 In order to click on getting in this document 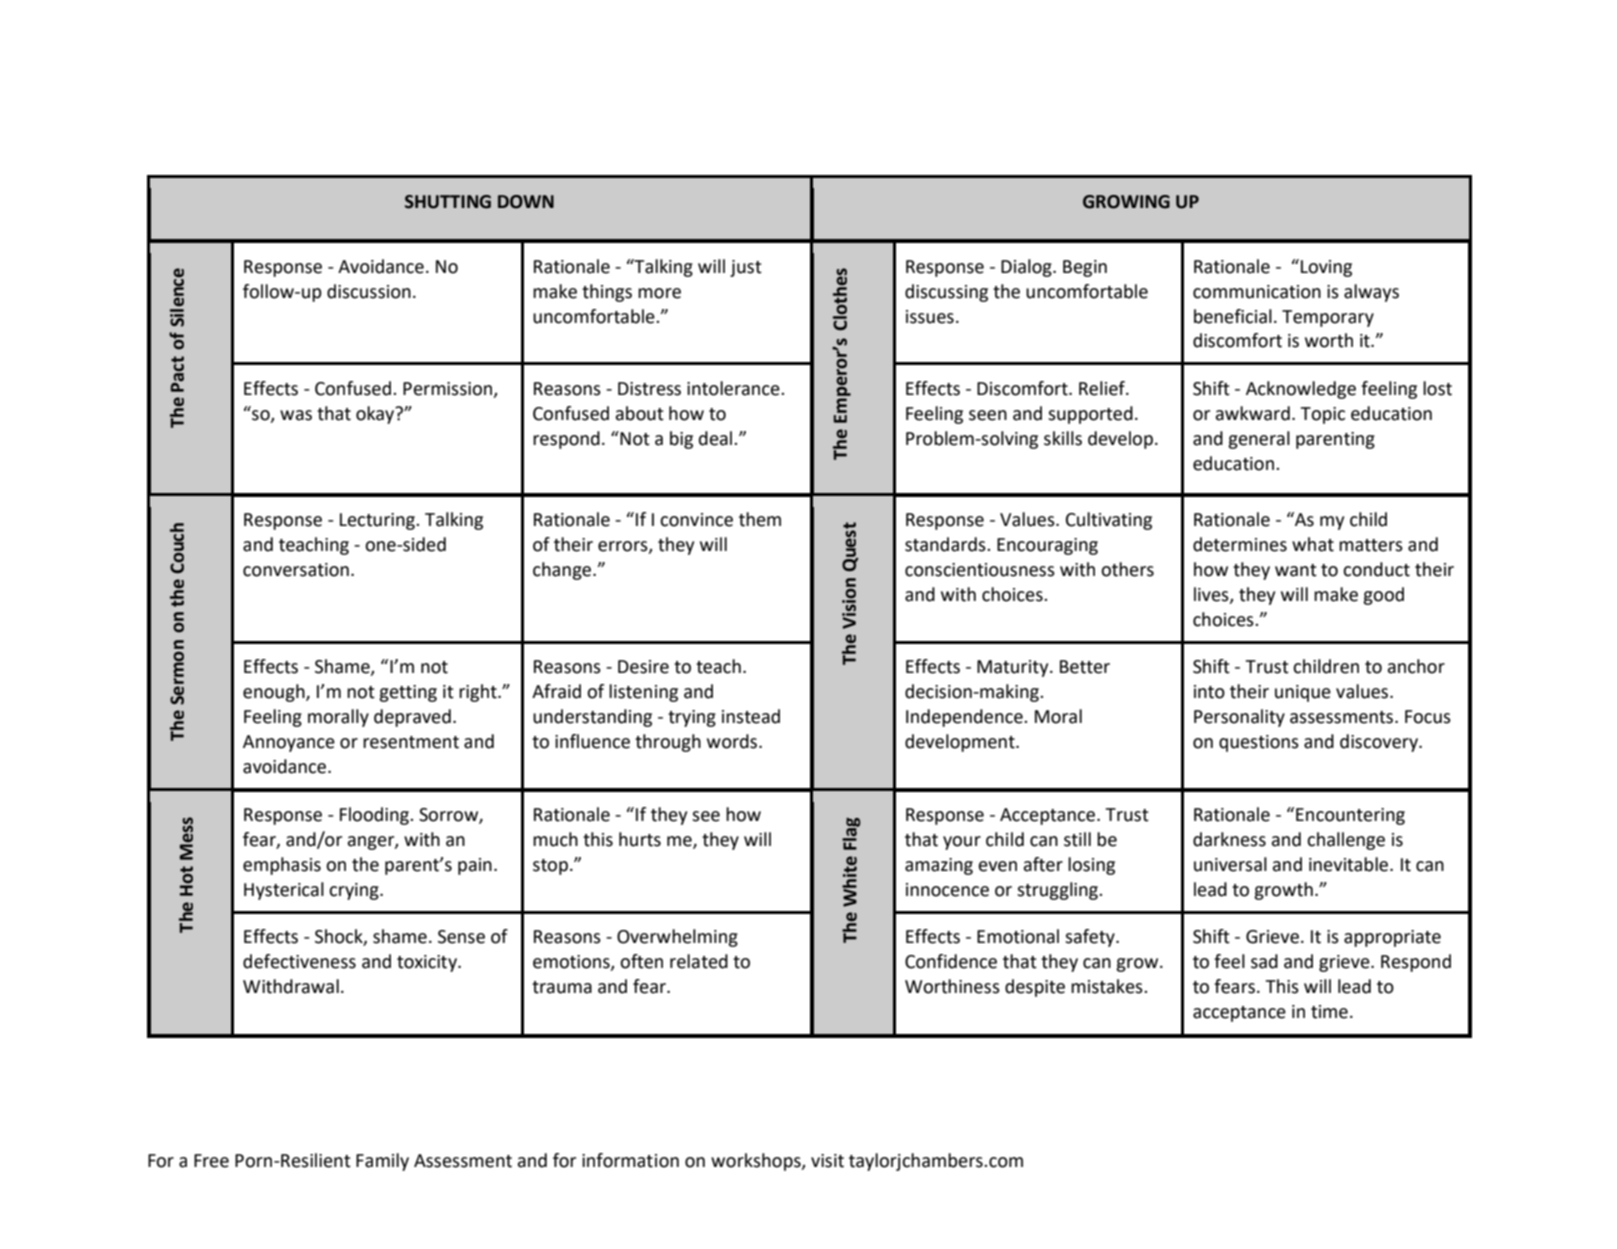, I will do `click(408, 693)`.
